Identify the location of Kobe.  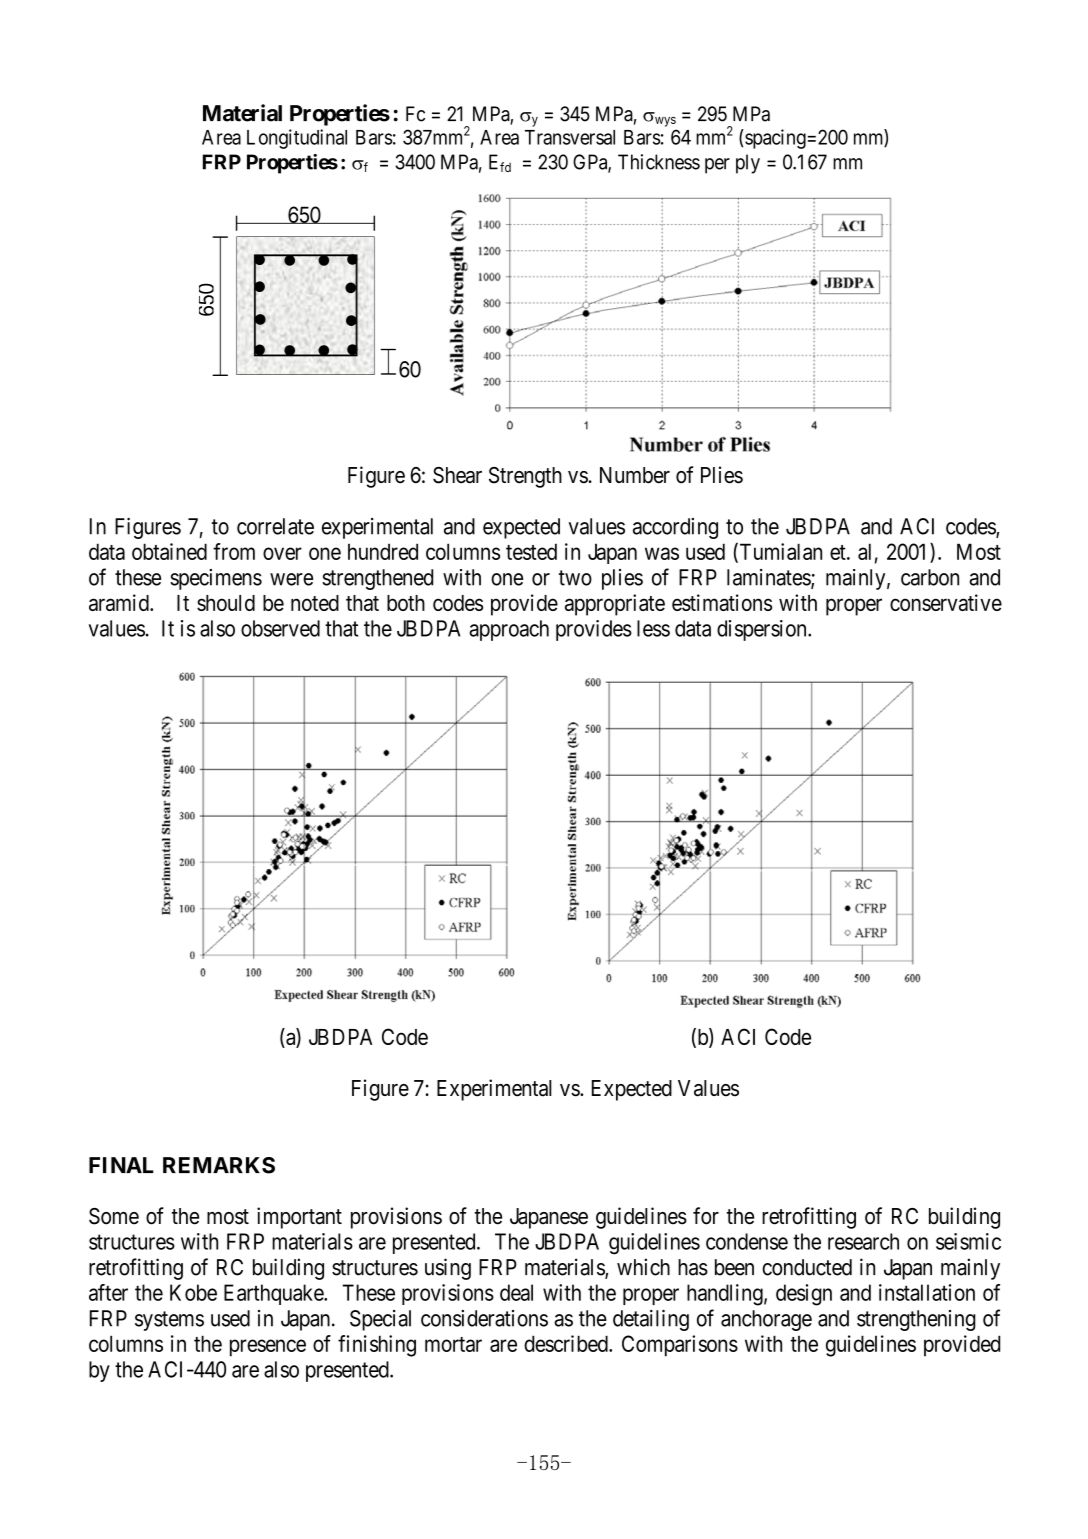
(193, 1292).
